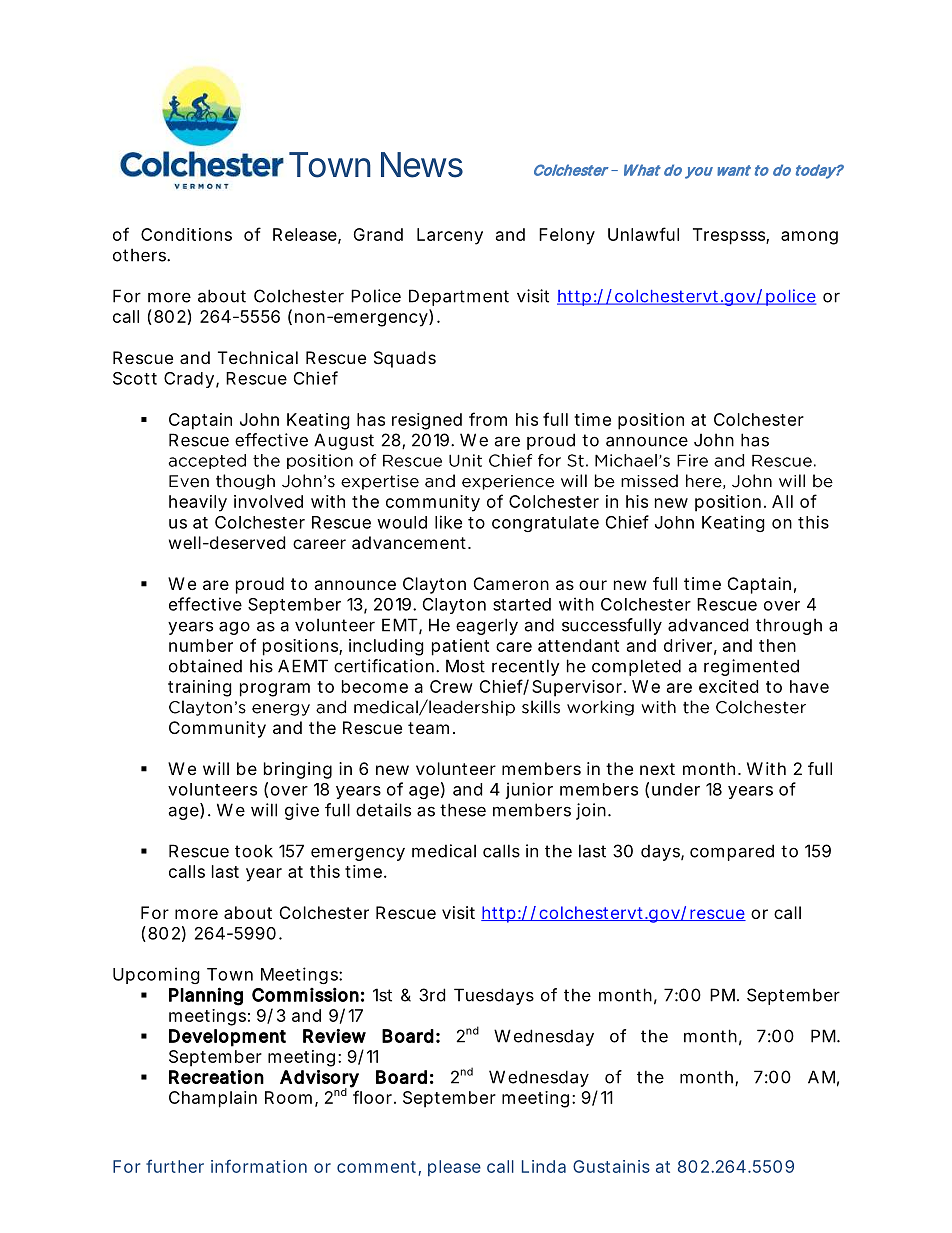  I want to click on Linda, so click(544, 1166).
